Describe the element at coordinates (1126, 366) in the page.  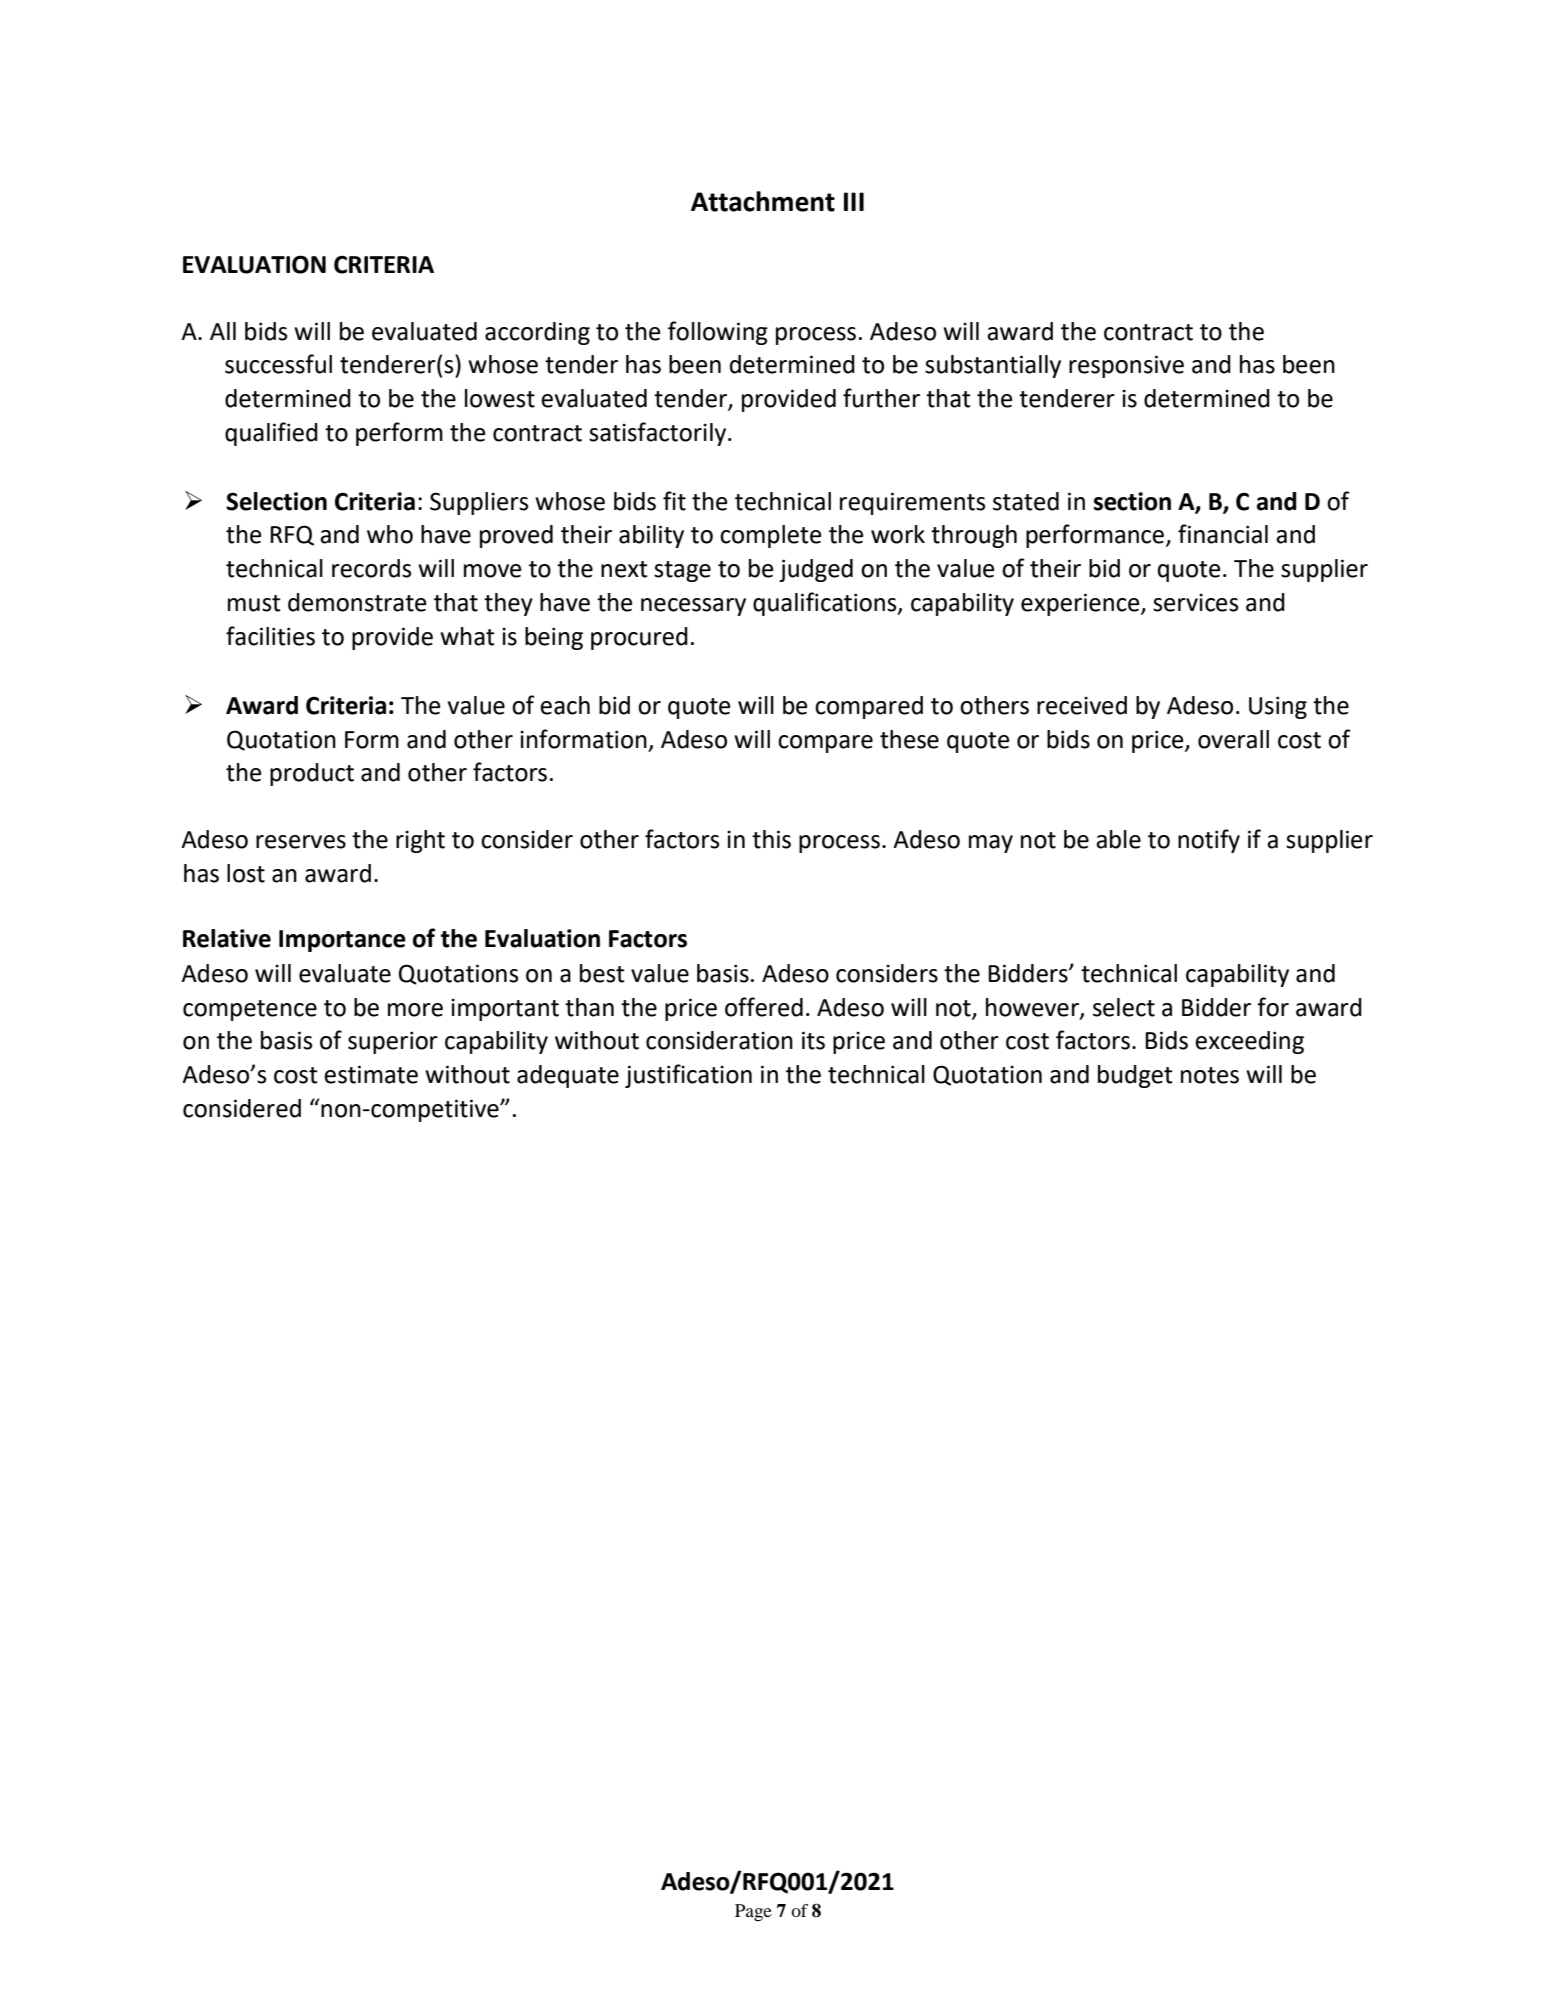
I see `responsive` at that location.
